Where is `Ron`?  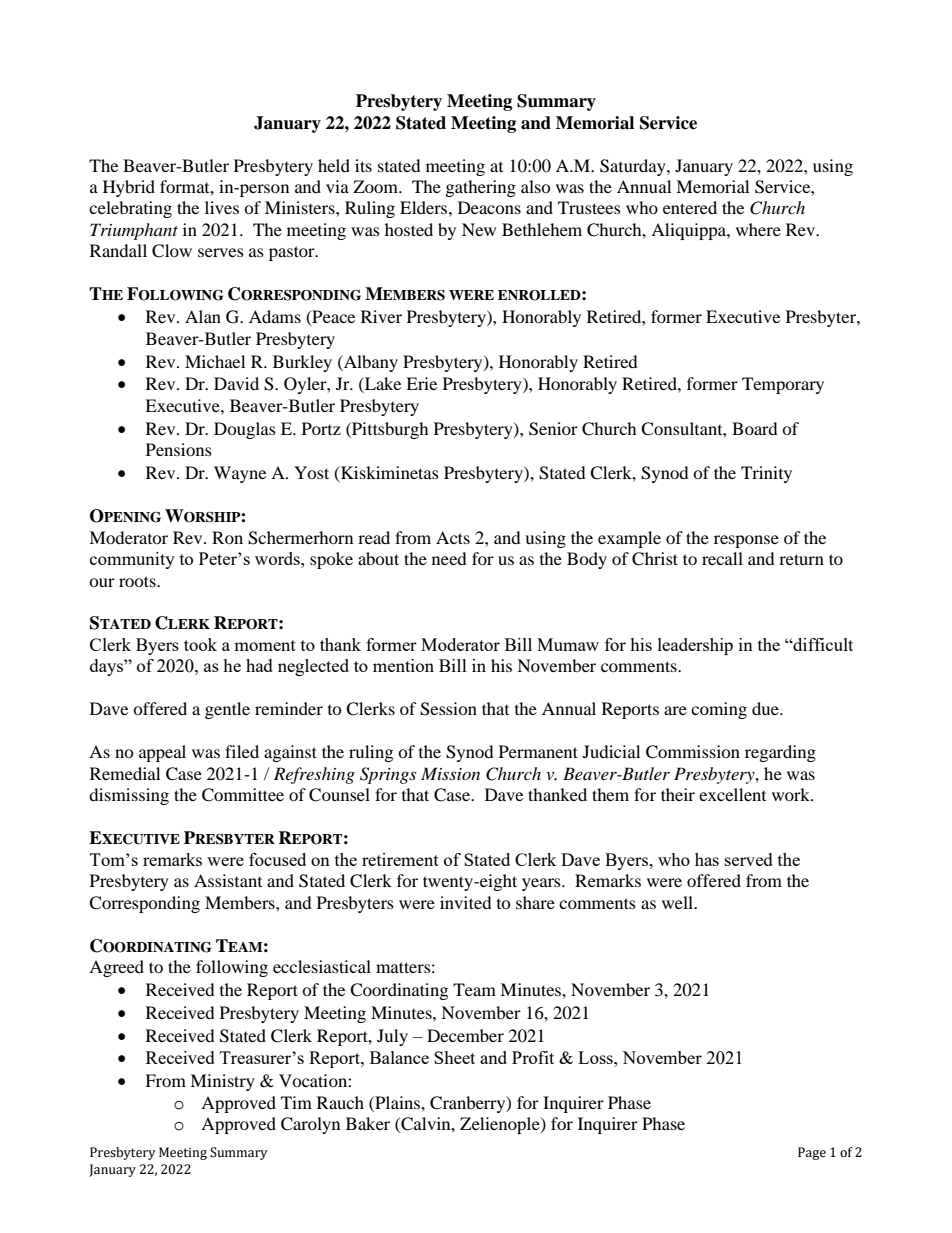
Ron is located at coordinates (227, 537).
